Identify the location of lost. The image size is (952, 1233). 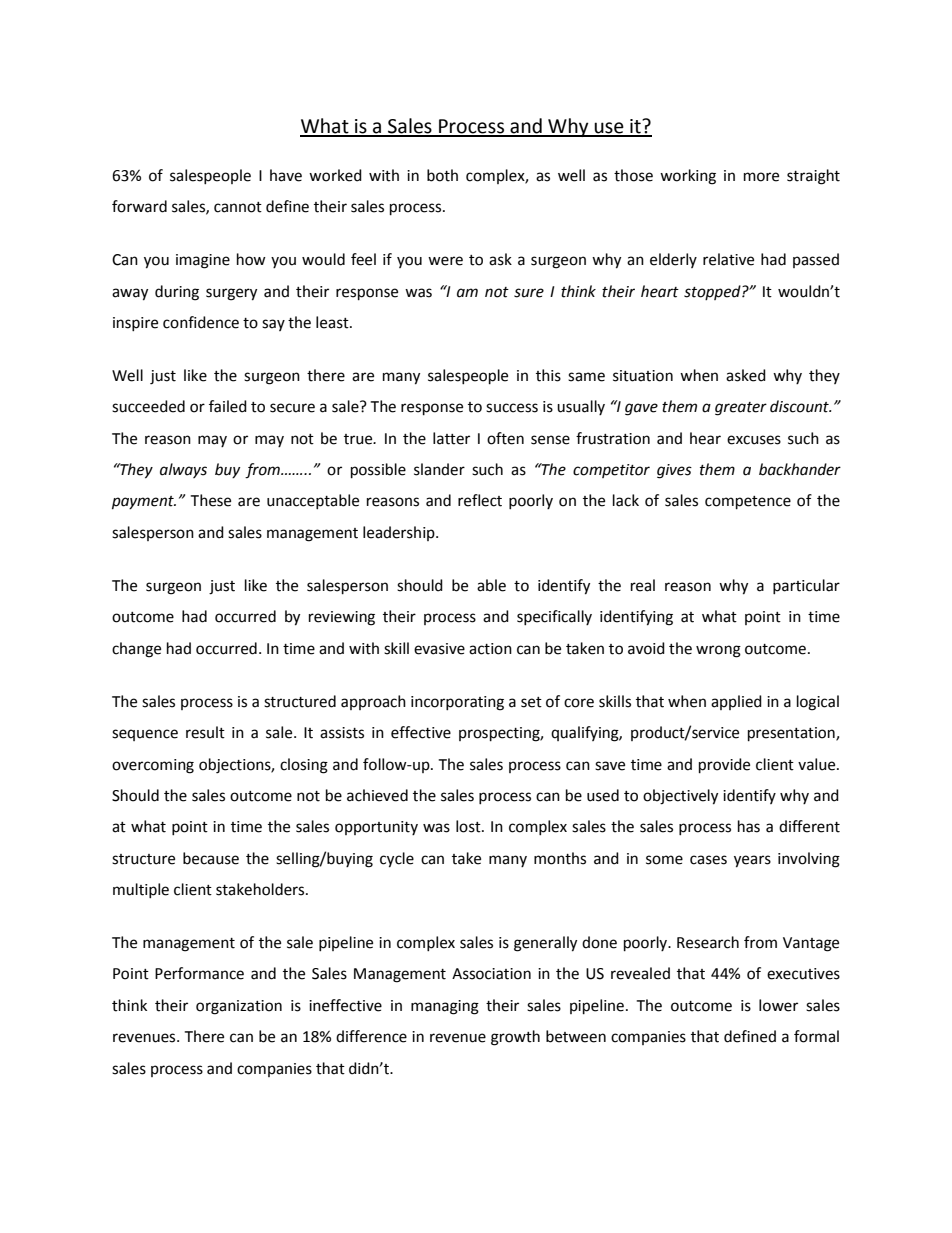
(469, 826).
